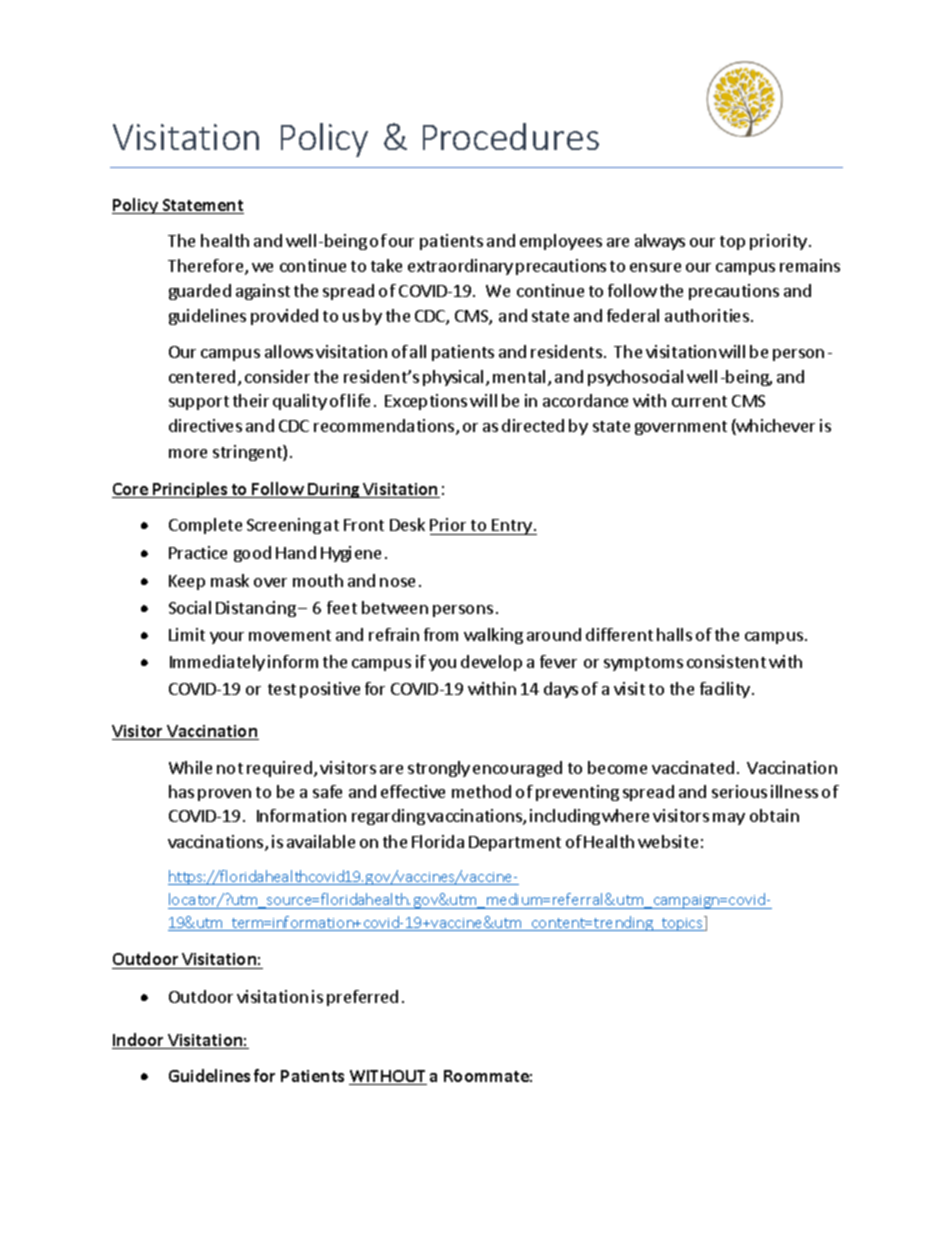  Describe the element at coordinates (362, 998) in the image. I see `preferred` at that location.
